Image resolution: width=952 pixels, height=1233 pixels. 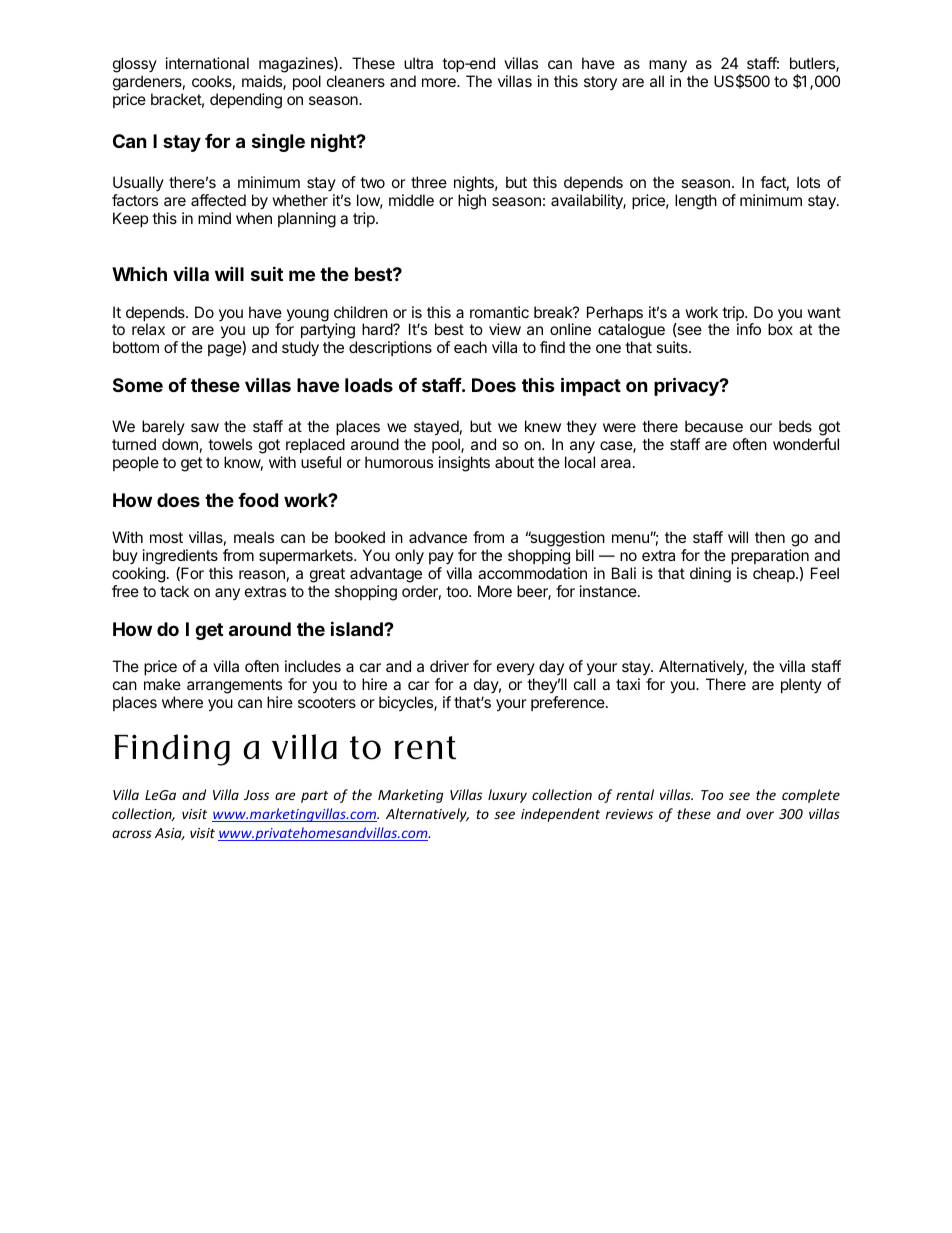 I want to click on insights, so click(x=464, y=464).
